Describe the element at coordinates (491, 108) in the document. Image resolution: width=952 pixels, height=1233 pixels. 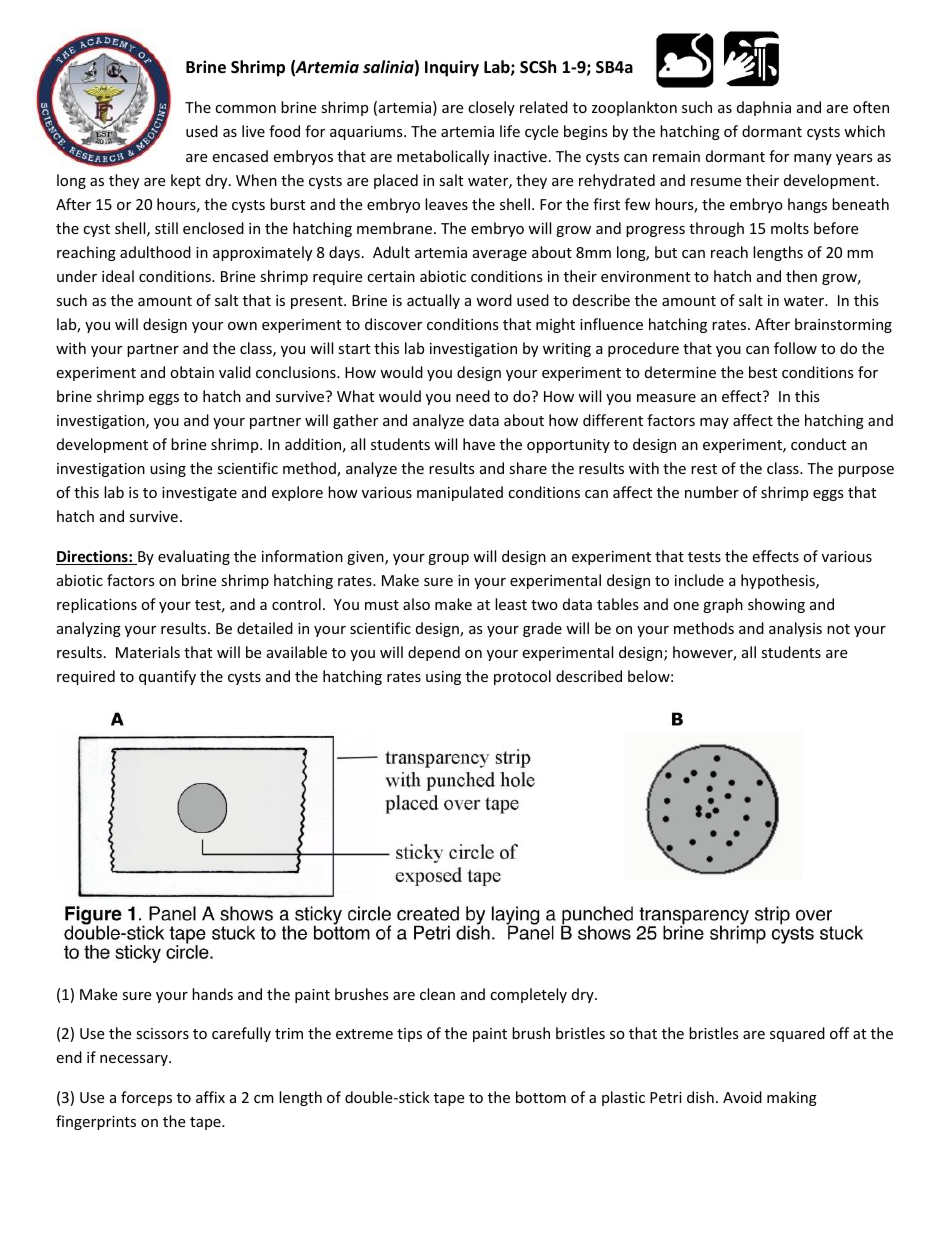
I see `closely` at that location.
